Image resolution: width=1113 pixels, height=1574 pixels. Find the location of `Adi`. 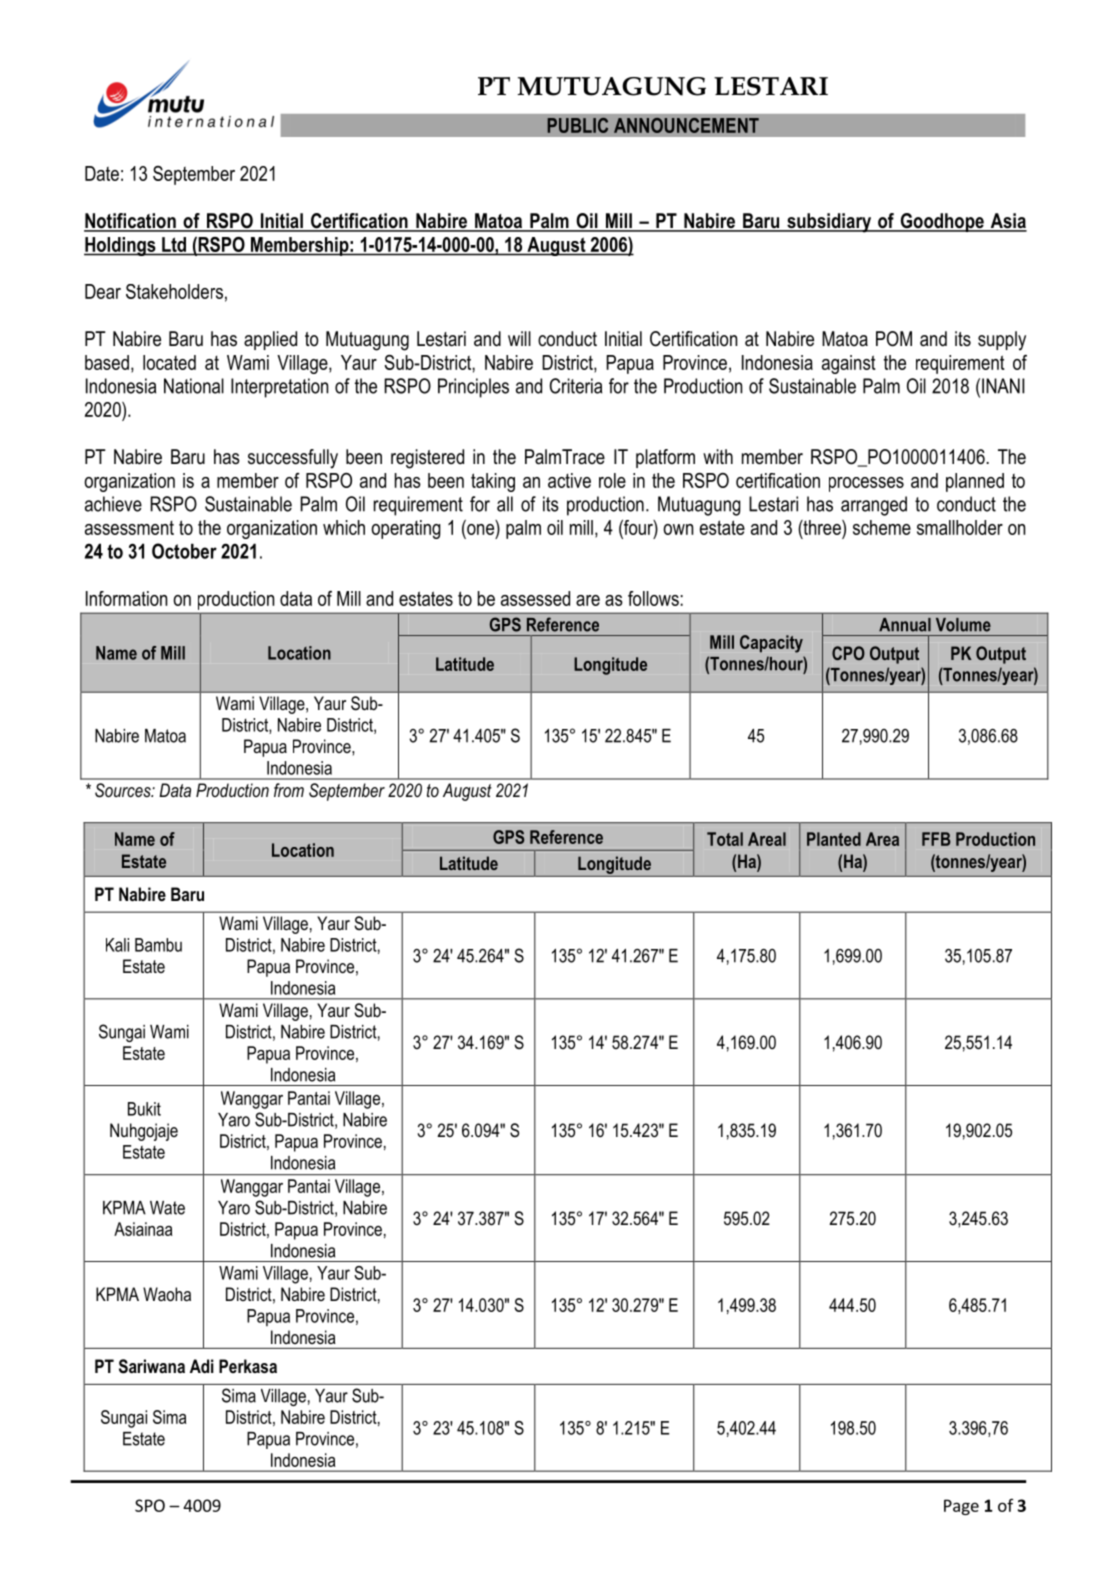

Adi is located at coordinates (202, 1366).
